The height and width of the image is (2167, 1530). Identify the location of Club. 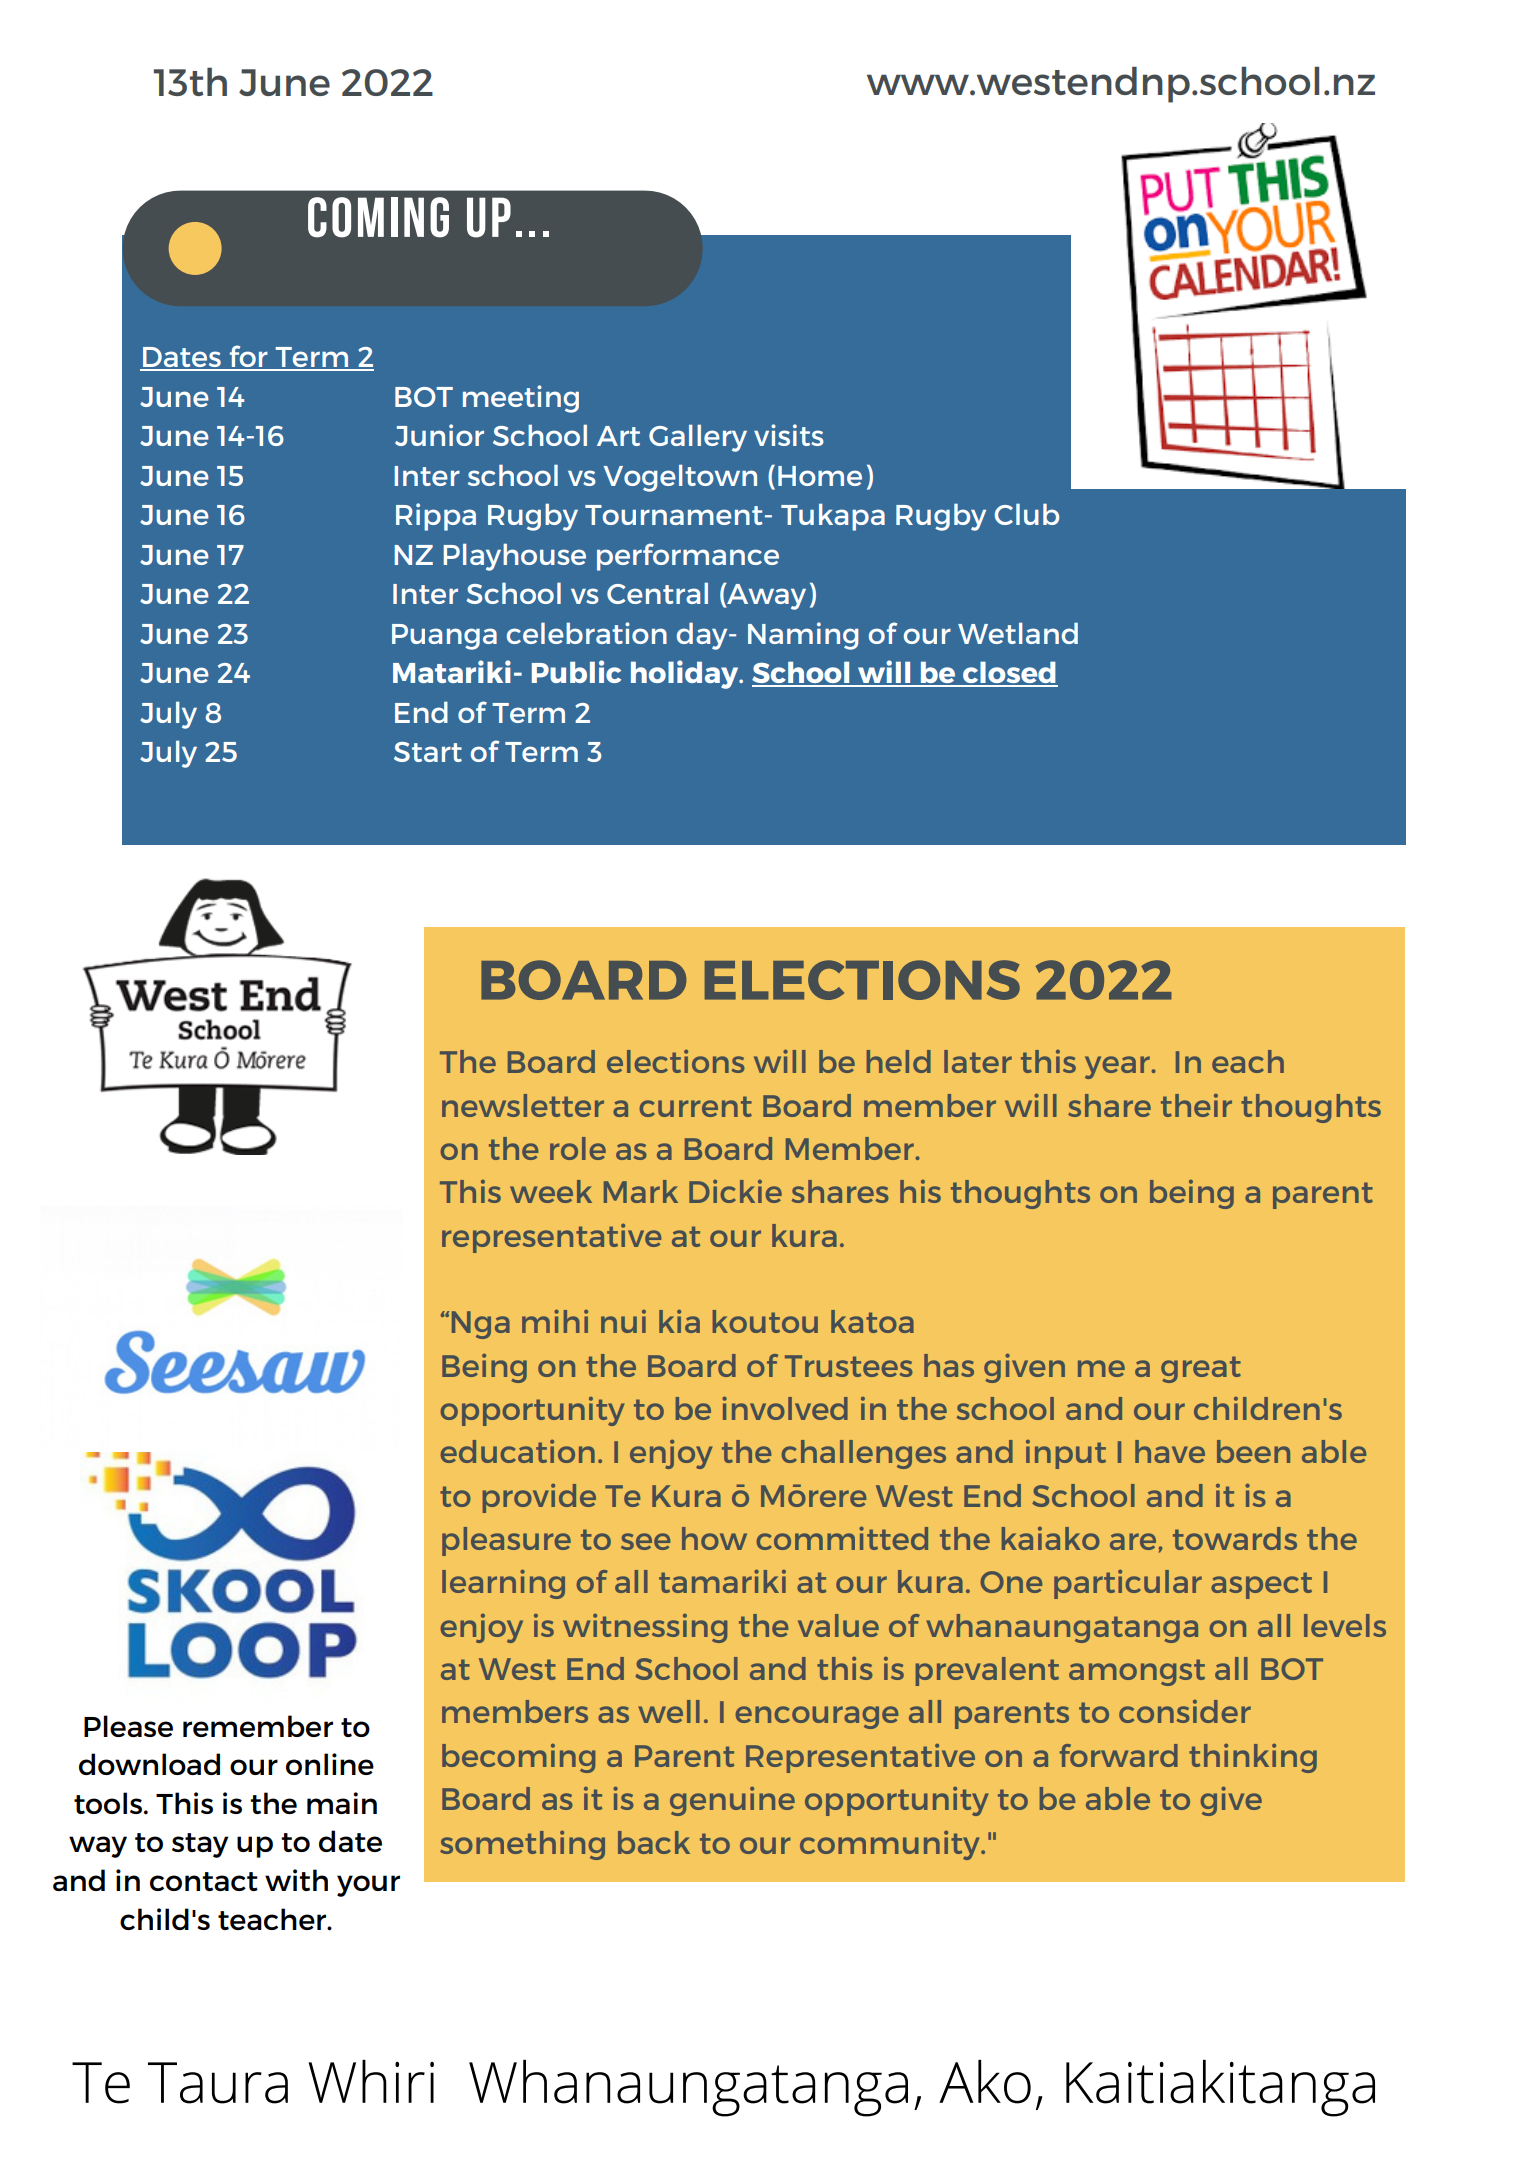
(1027, 514).
